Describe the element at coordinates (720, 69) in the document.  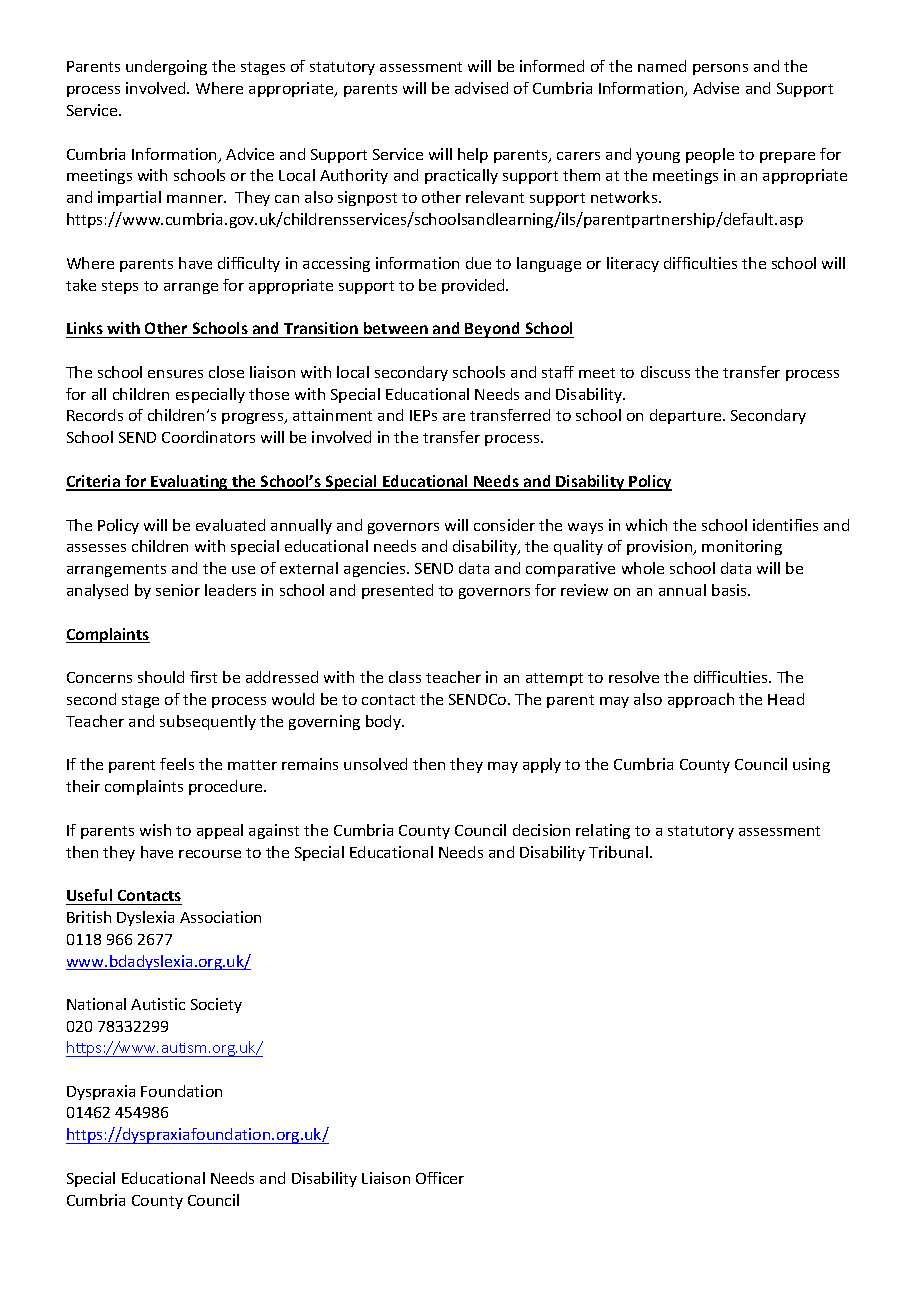
I see `persons` at that location.
